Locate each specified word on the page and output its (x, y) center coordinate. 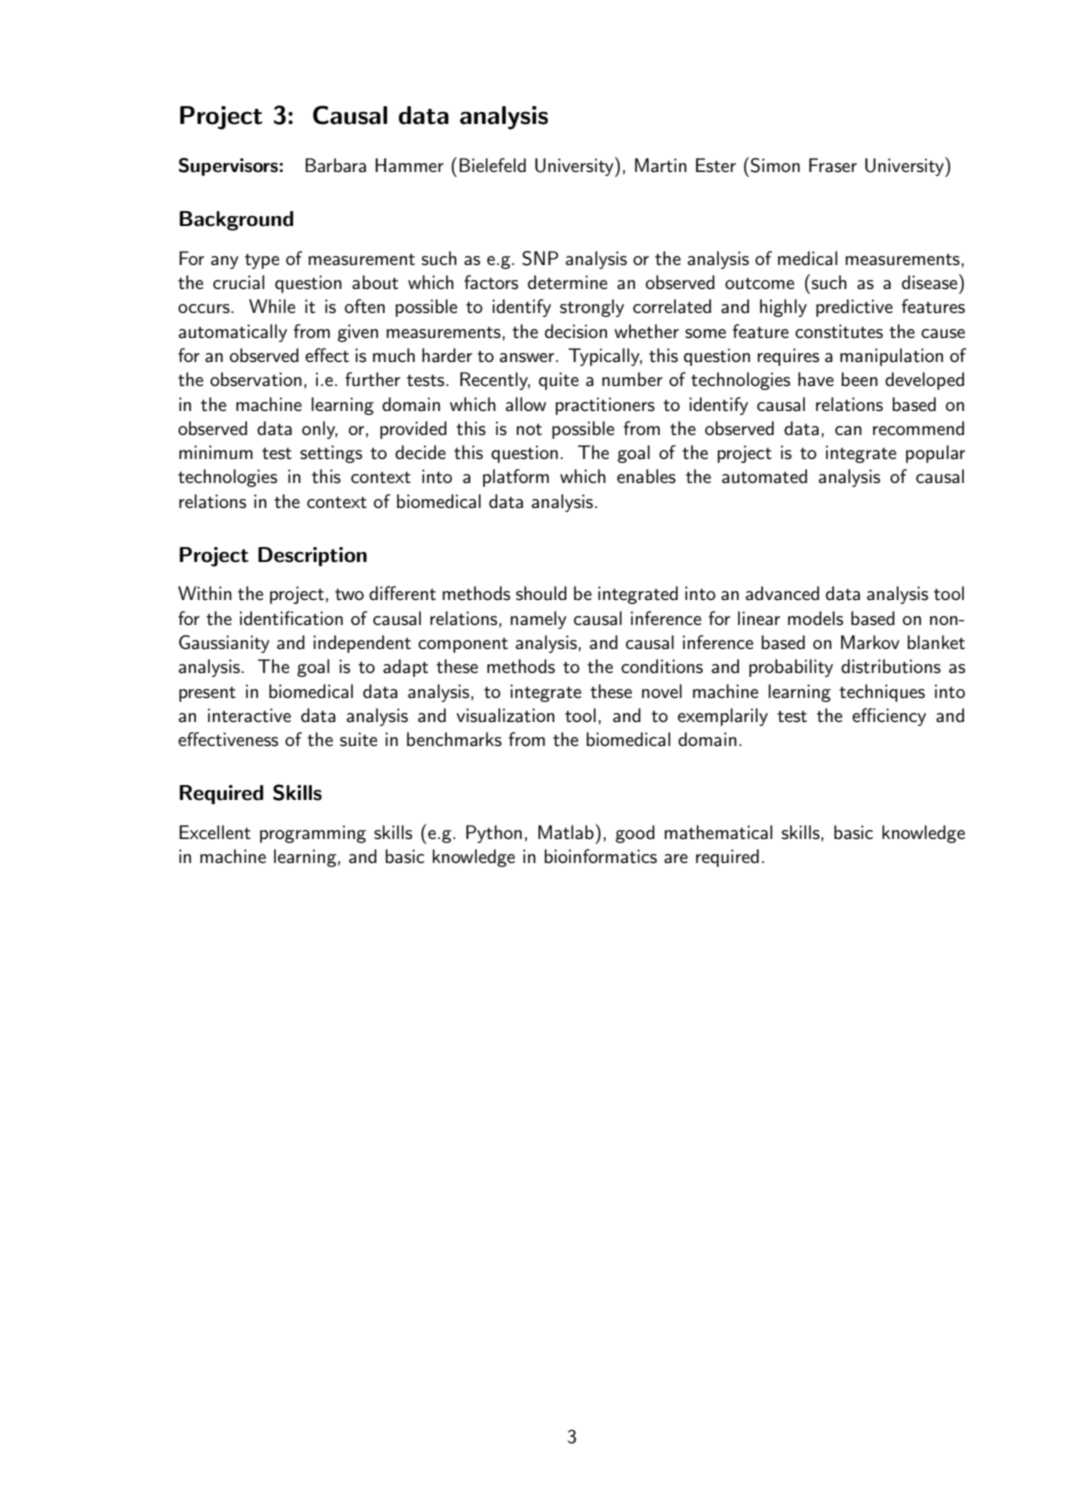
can (848, 431)
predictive (854, 308)
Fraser (833, 165)
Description (312, 556)
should (541, 593)
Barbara (335, 165)
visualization (505, 715)
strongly (592, 308)
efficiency (889, 717)
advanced (782, 593)
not (529, 429)
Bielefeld (492, 165)
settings (331, 454)
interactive (249, 715)
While (272, 306)
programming (313, 834)
